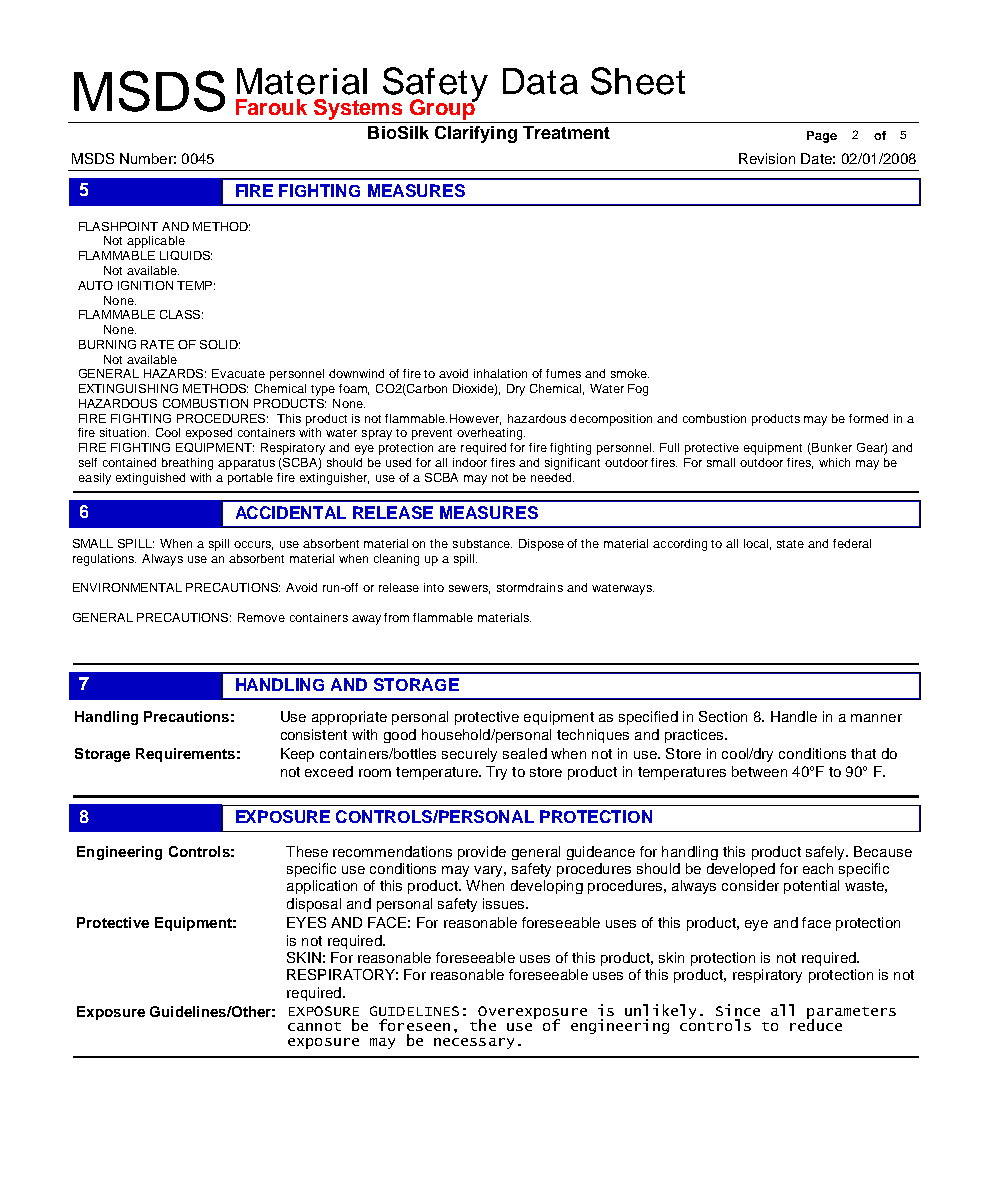  Describe the element at coordinates (476, 134) in the document. I see `Clarifying` at that location.
